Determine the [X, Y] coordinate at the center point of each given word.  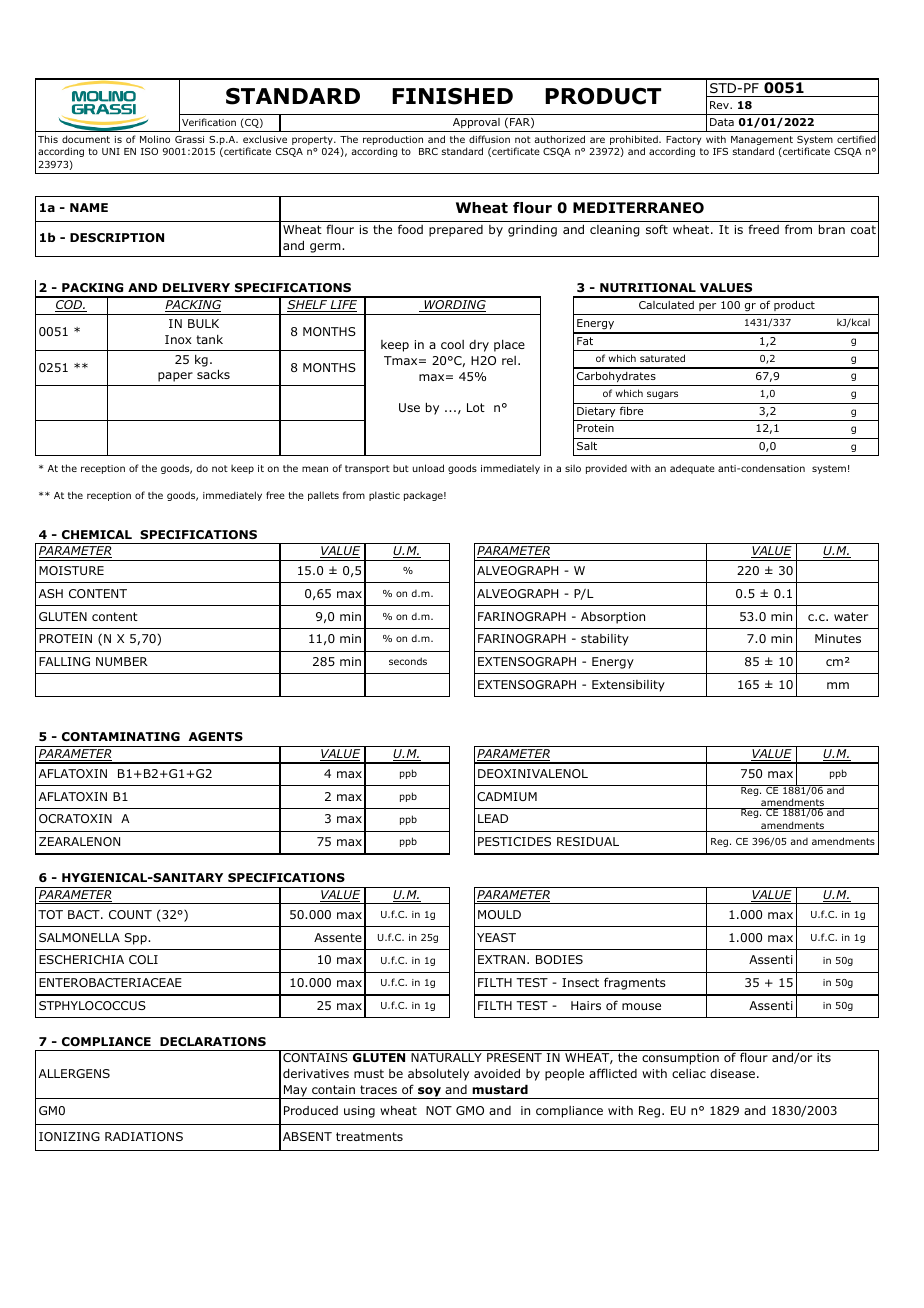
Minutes [838, 638]
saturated [662, 358]
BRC [428, 151]
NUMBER [122, 661]
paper [175, 377]
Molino [155, 139]
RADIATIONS [144, 1136]
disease [732, 1073]
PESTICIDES [514, 841]
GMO [470, 1110]
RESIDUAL [588, 841]
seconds [408, 661]
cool [452, 344]
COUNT [130, 914]
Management [762, 140]
